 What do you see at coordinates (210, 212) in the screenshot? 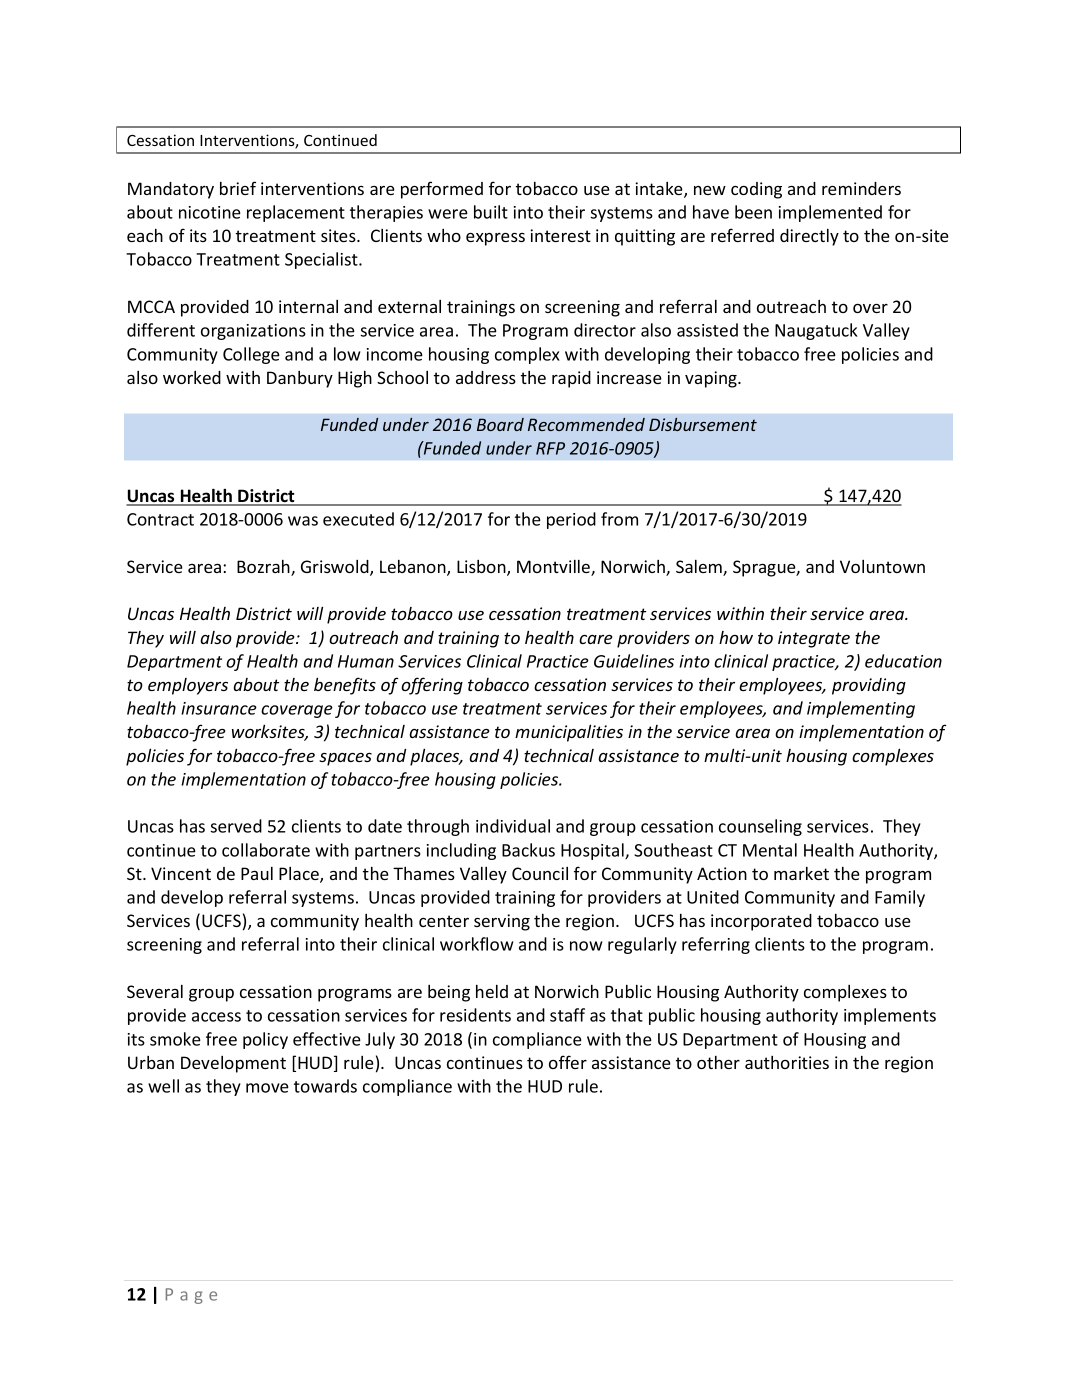
I see `nicotine` at bounding box center [210, 212].
